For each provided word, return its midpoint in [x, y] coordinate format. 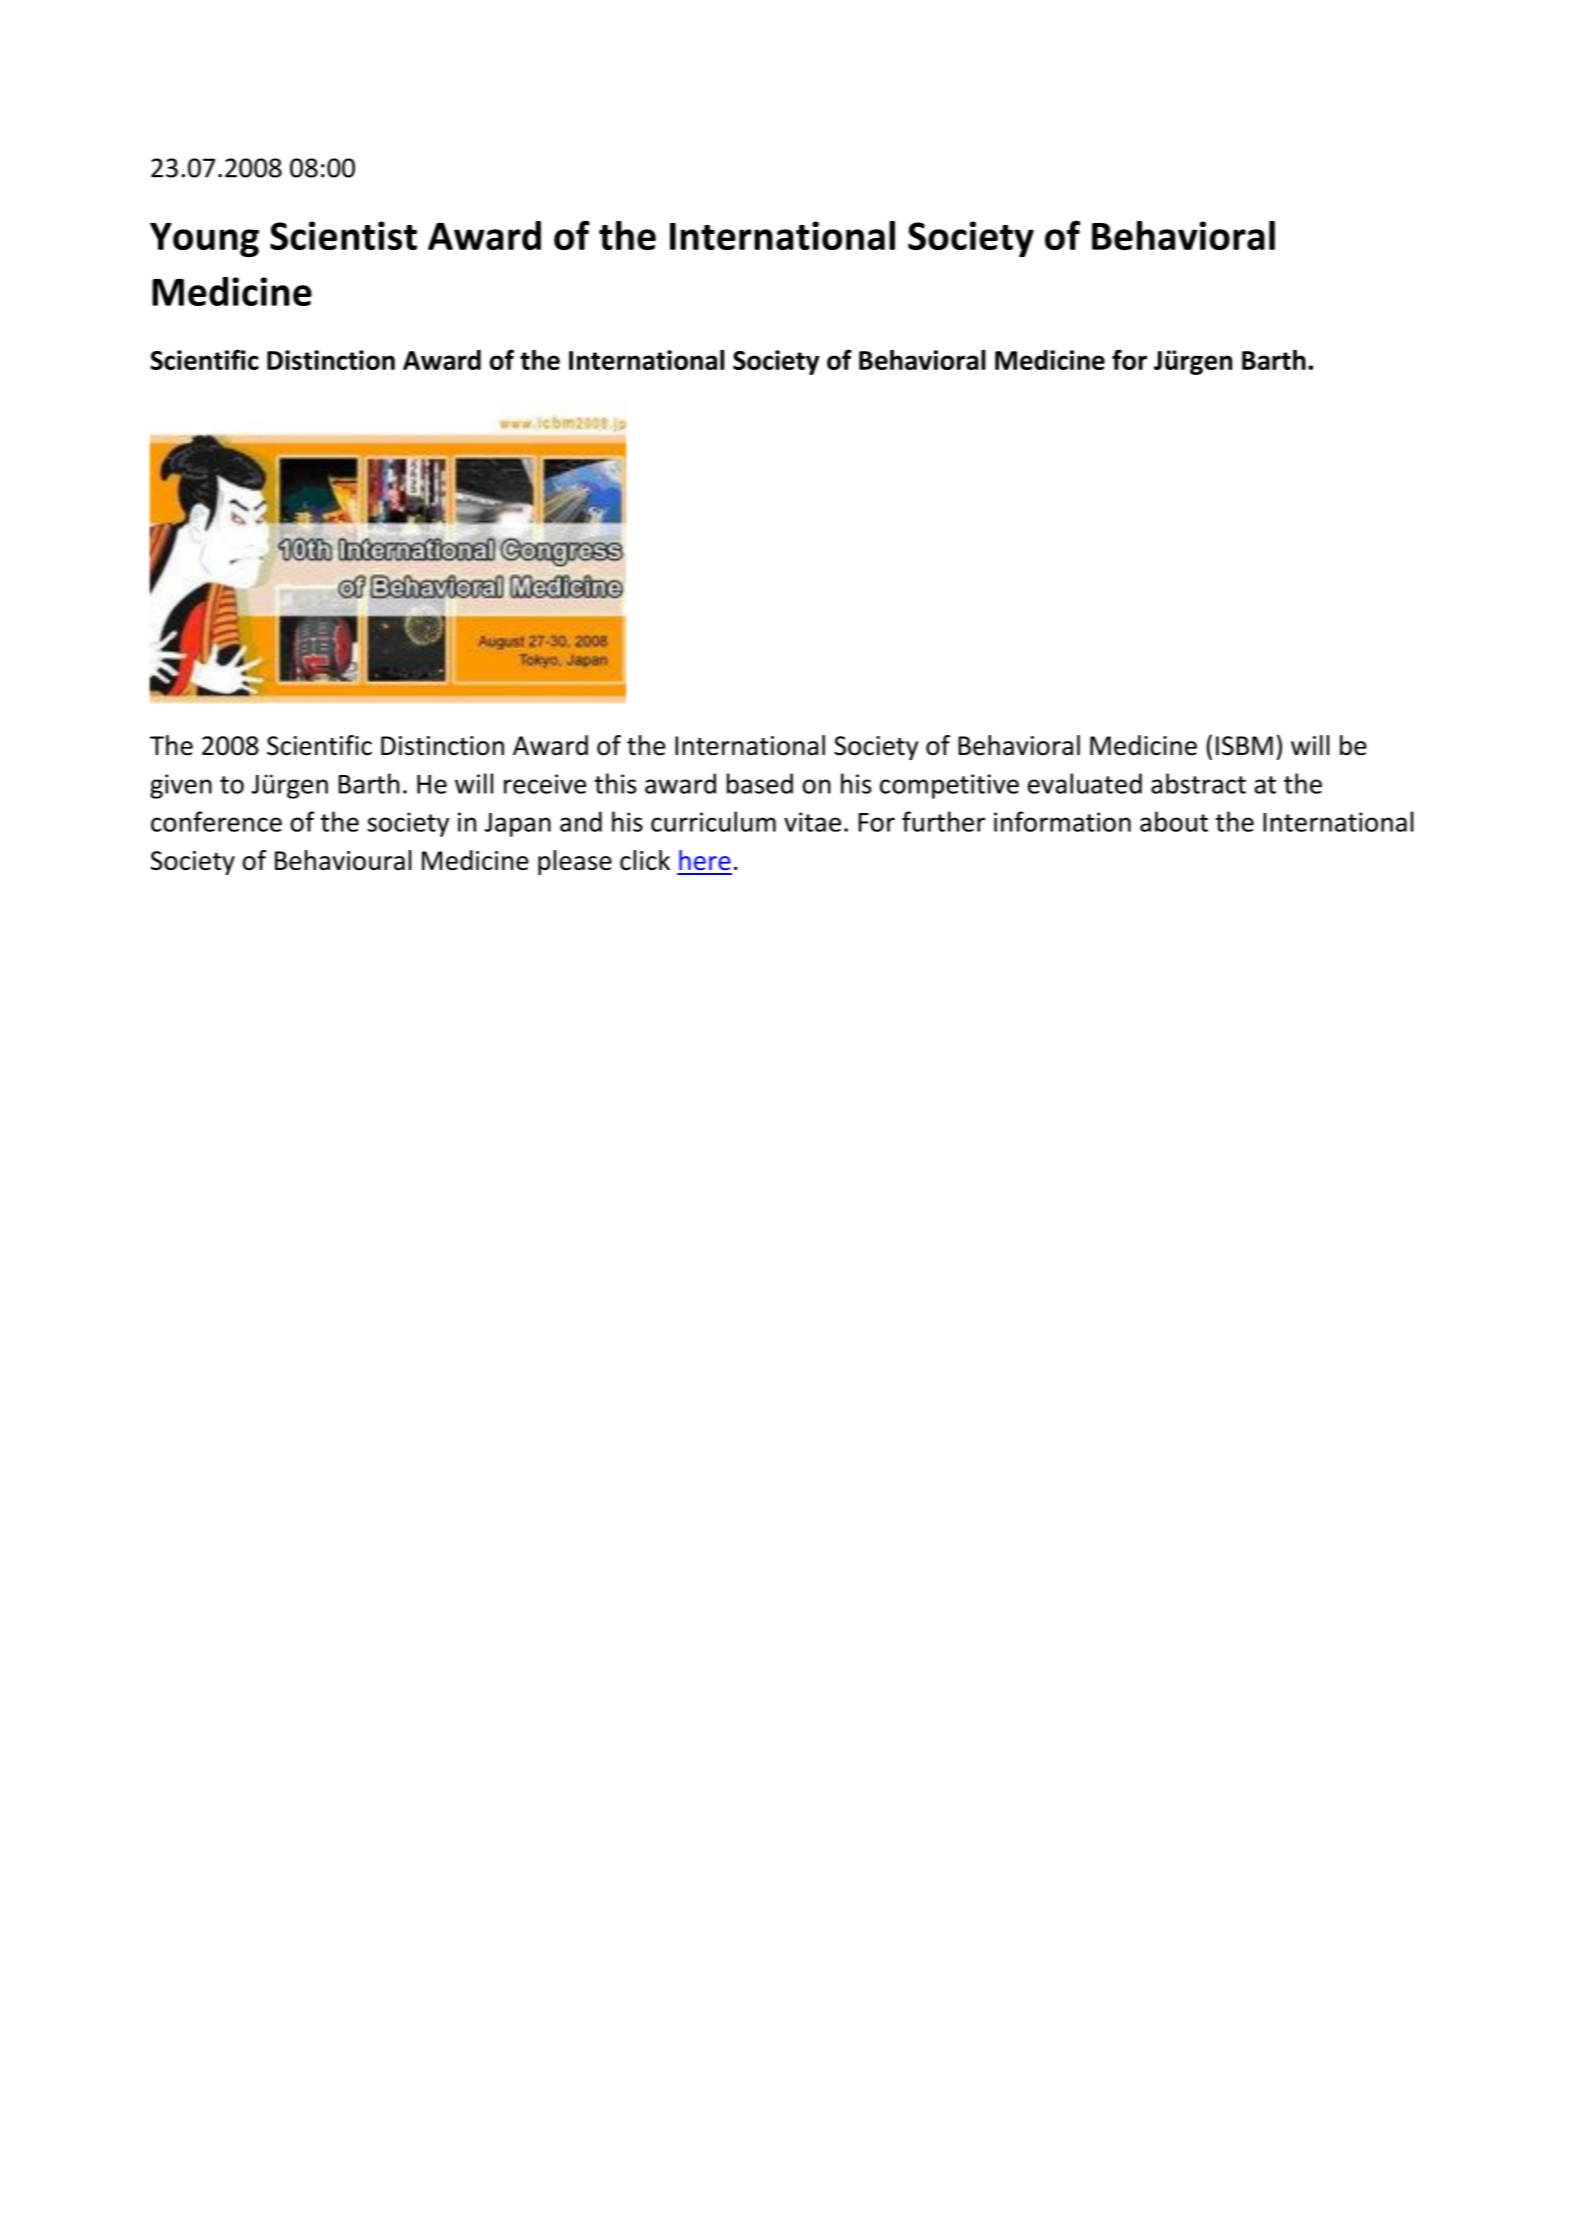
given [181, 786]
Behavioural [343, 860]
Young [204, 240]
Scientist [343, 235]
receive [545, 784]
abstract [1198, 783]
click [645, 860]
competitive [949, 786]
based [760, 783]
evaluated [1085, 783]
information [1062, 821]
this [615, 783]
